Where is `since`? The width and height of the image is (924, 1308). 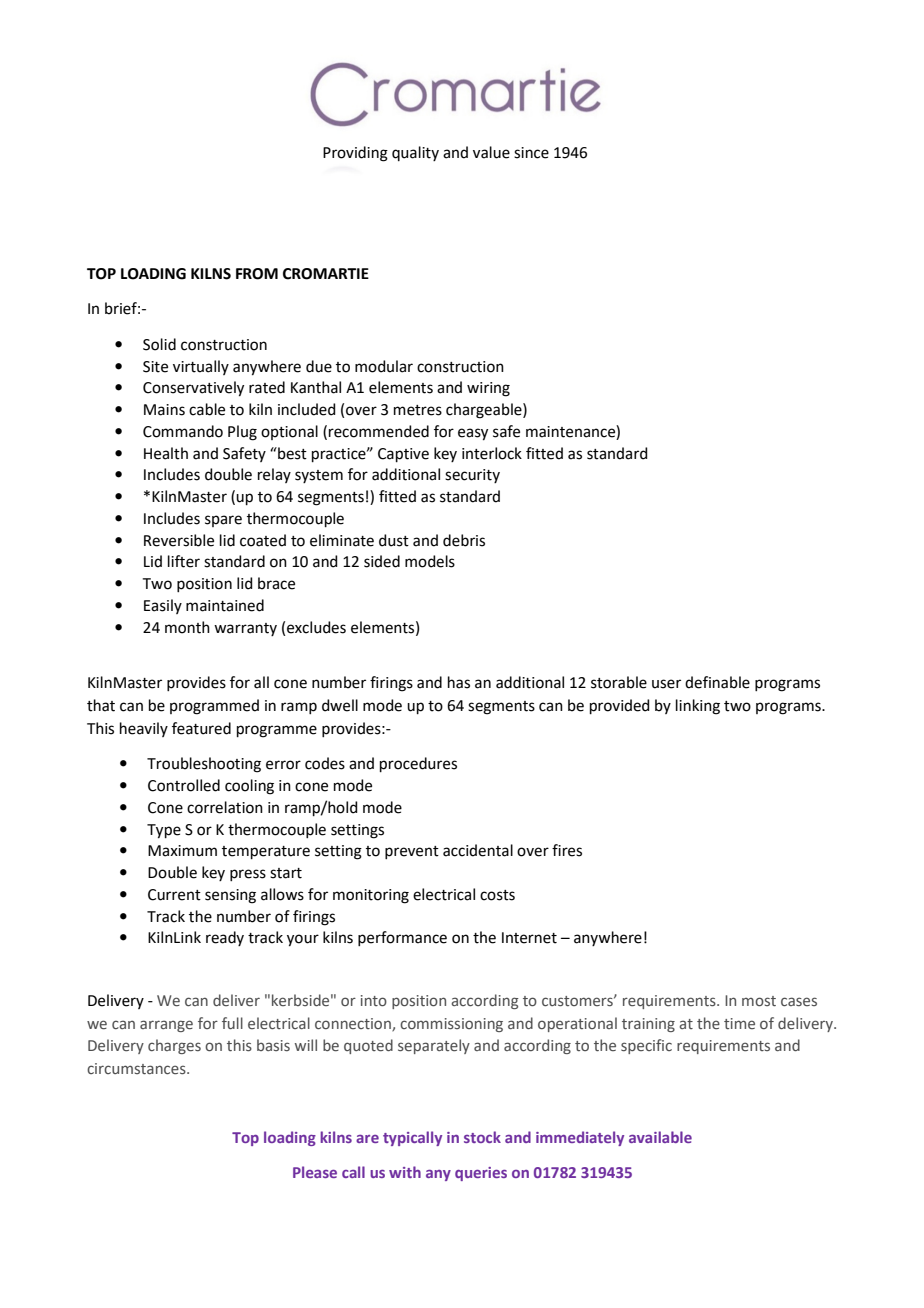 since is located at coordinates (531, 153).
